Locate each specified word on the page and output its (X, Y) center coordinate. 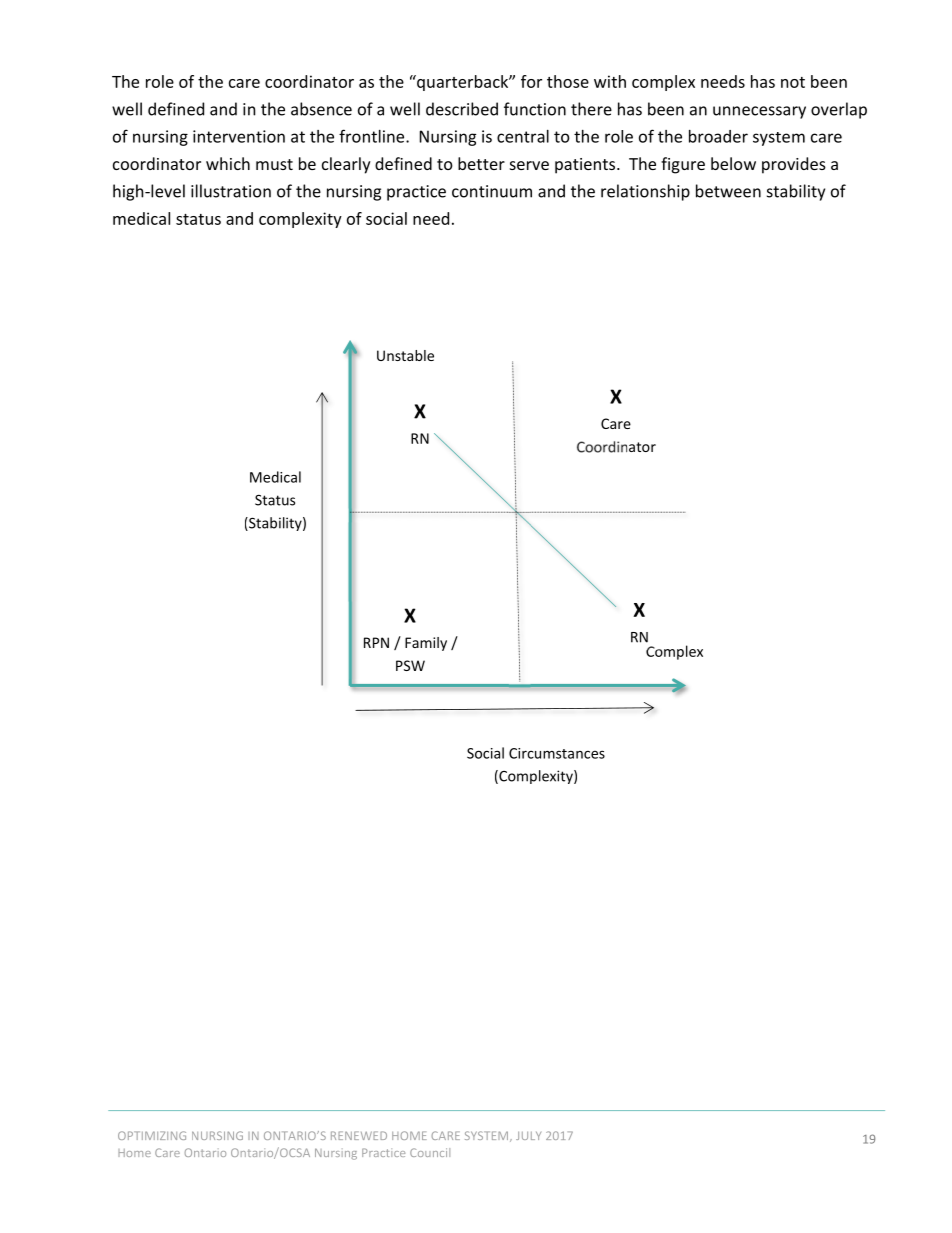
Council (430, 1152)
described (462, 109)
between (728, 191)
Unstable (405, 355)
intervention (239, 136)
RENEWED (359, 1135)
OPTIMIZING (152, 1135)
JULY (528, 1136)
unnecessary (759, 112)
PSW (410, 665)
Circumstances (557, 753)
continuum (492, 191)
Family (426, 644)
